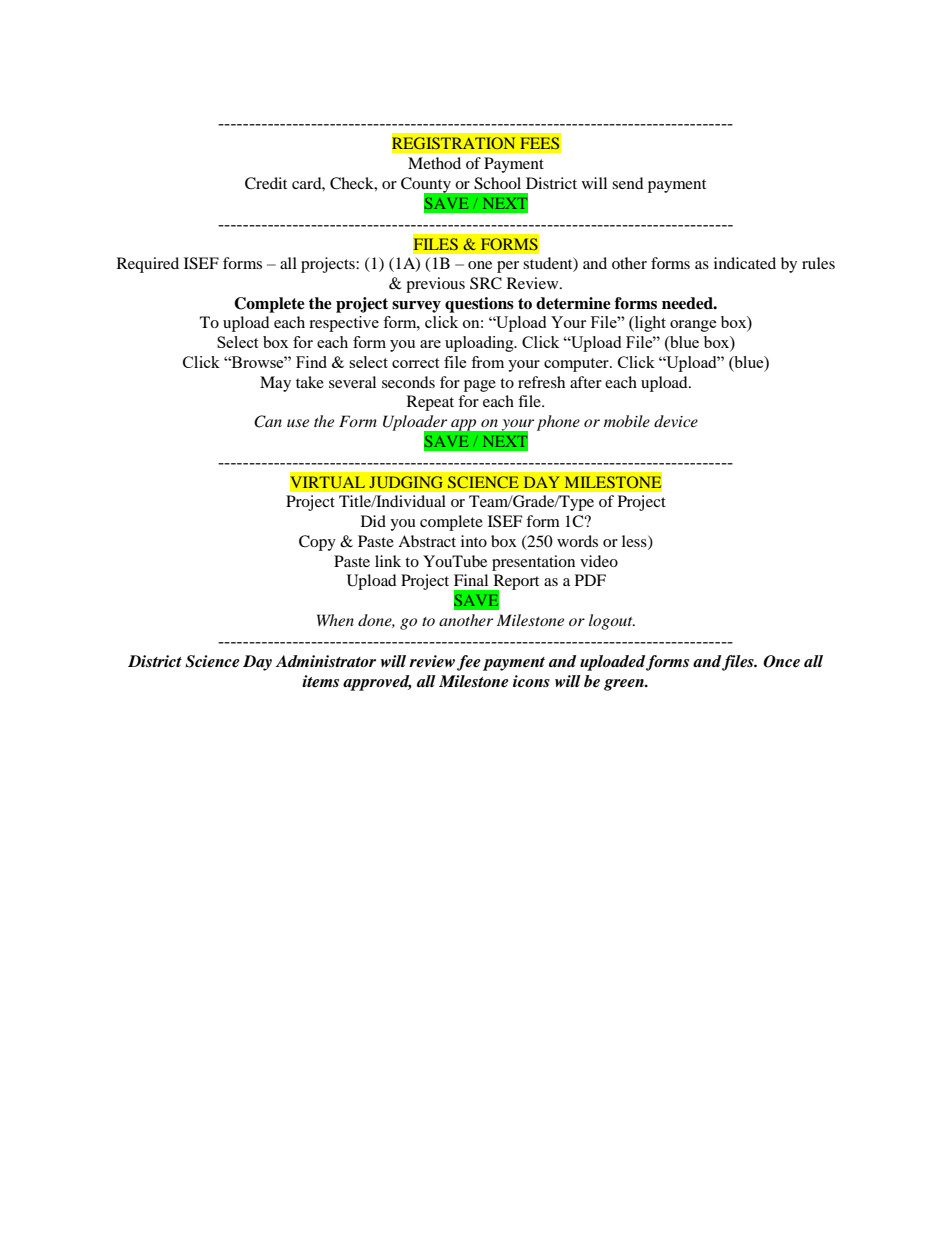 The height and width of the screenshot is (1233, 952). What do you see at coordinates (599, 561) in the screenshot?
I see `video` at bounding box center [599, 561].
